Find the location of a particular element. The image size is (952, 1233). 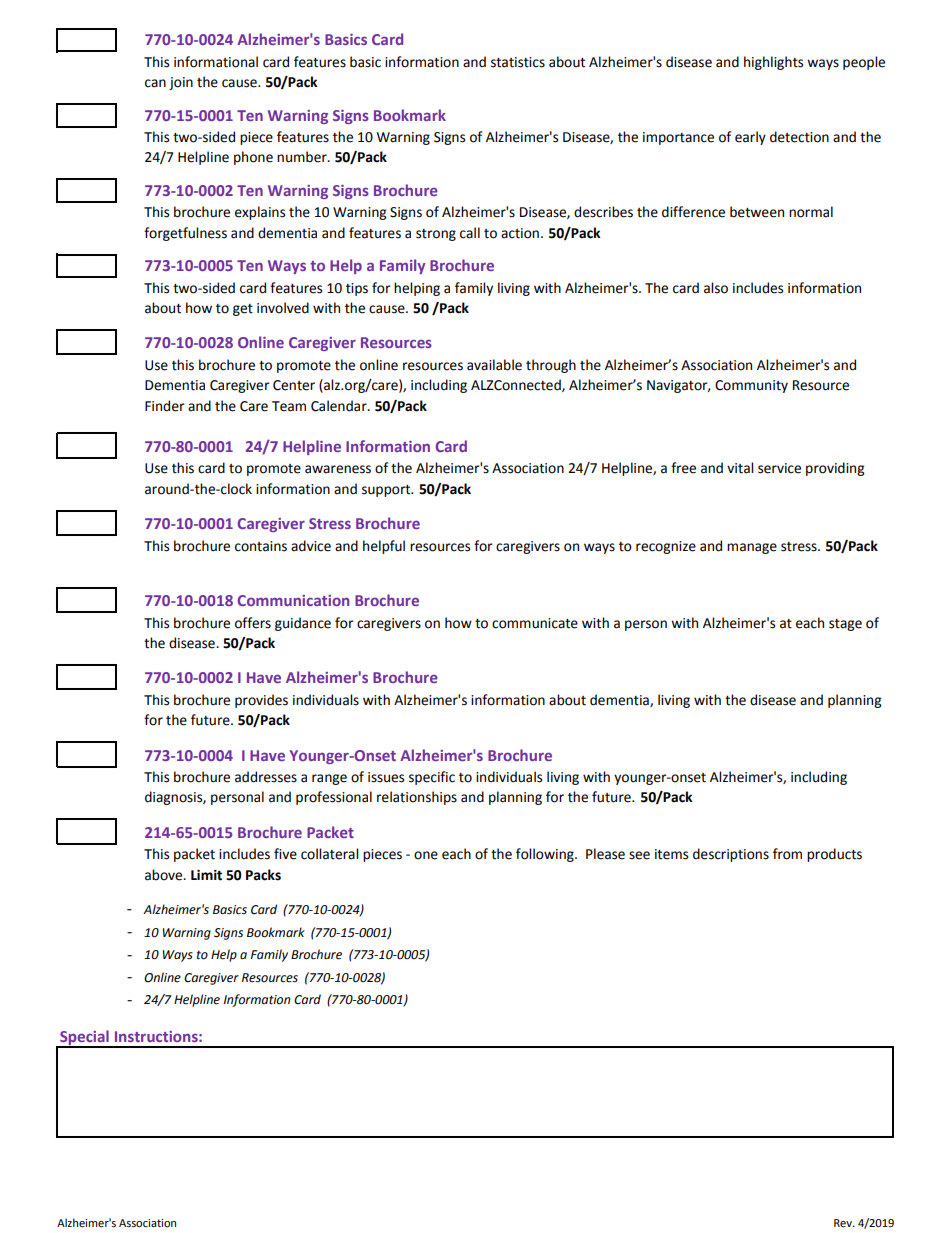

addresses is located at coordinates (266, 777).
